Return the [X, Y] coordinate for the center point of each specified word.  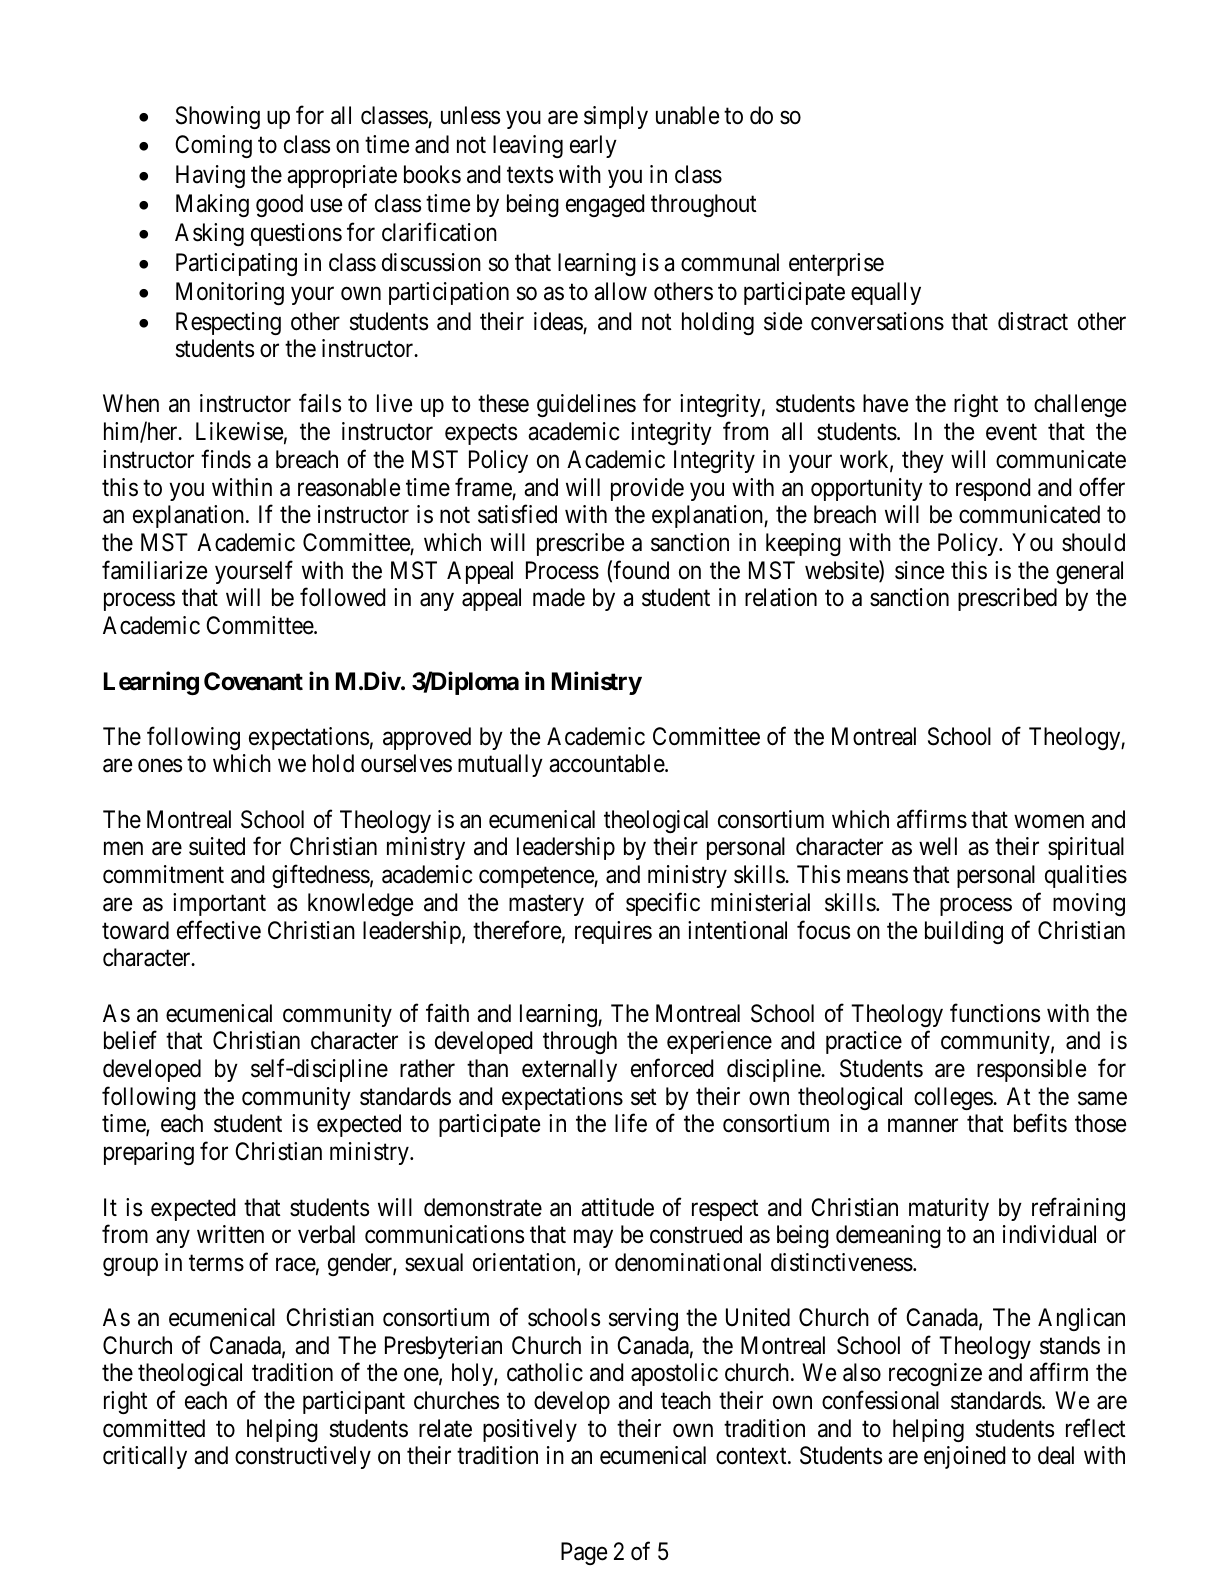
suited [217, 846]
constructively [303, 1457]
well [938, 846]
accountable [607, 763]
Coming [213, 146]
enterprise [836, 264]
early [593, 146]
